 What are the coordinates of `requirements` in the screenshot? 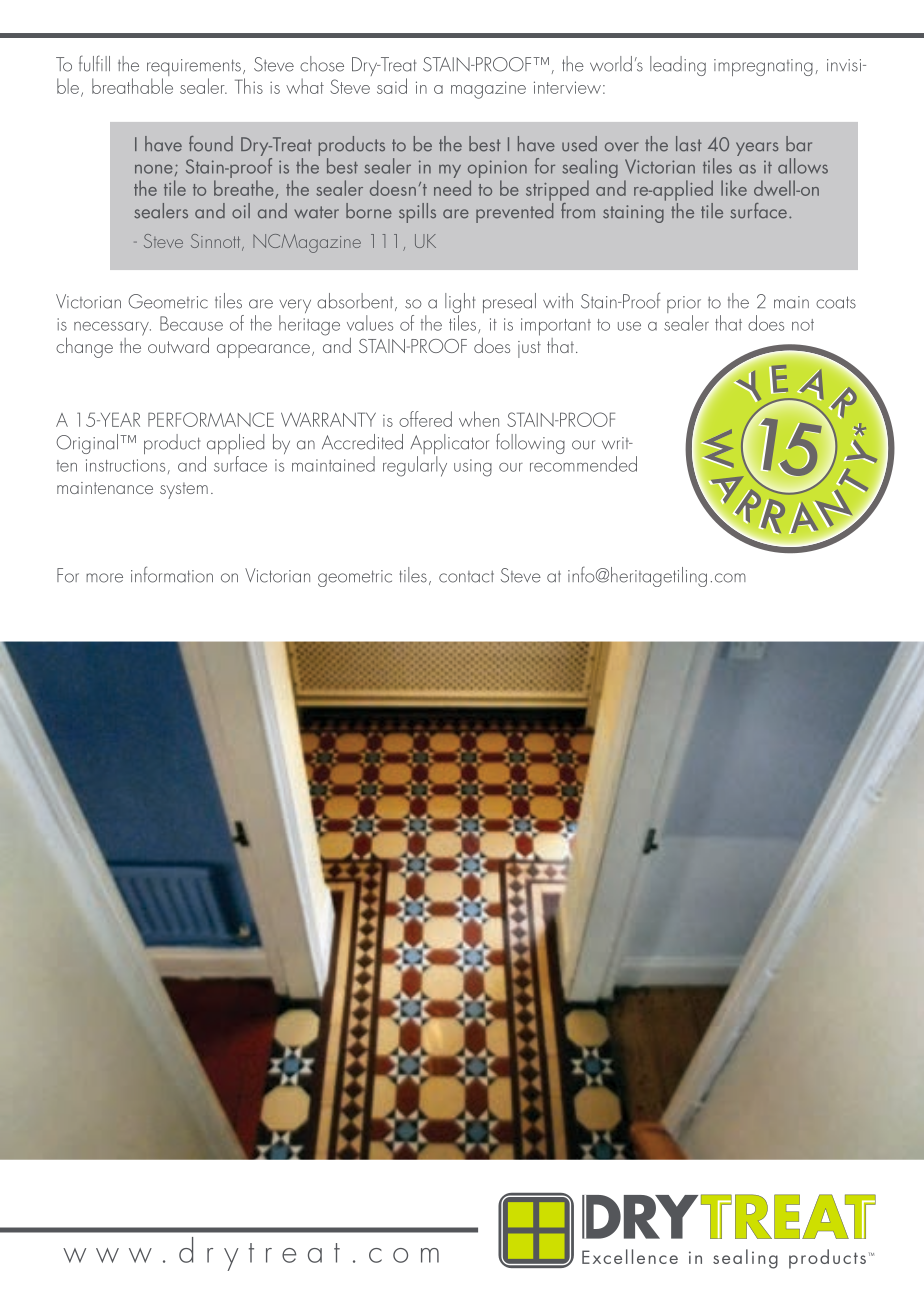 It's located at (194, 69).
